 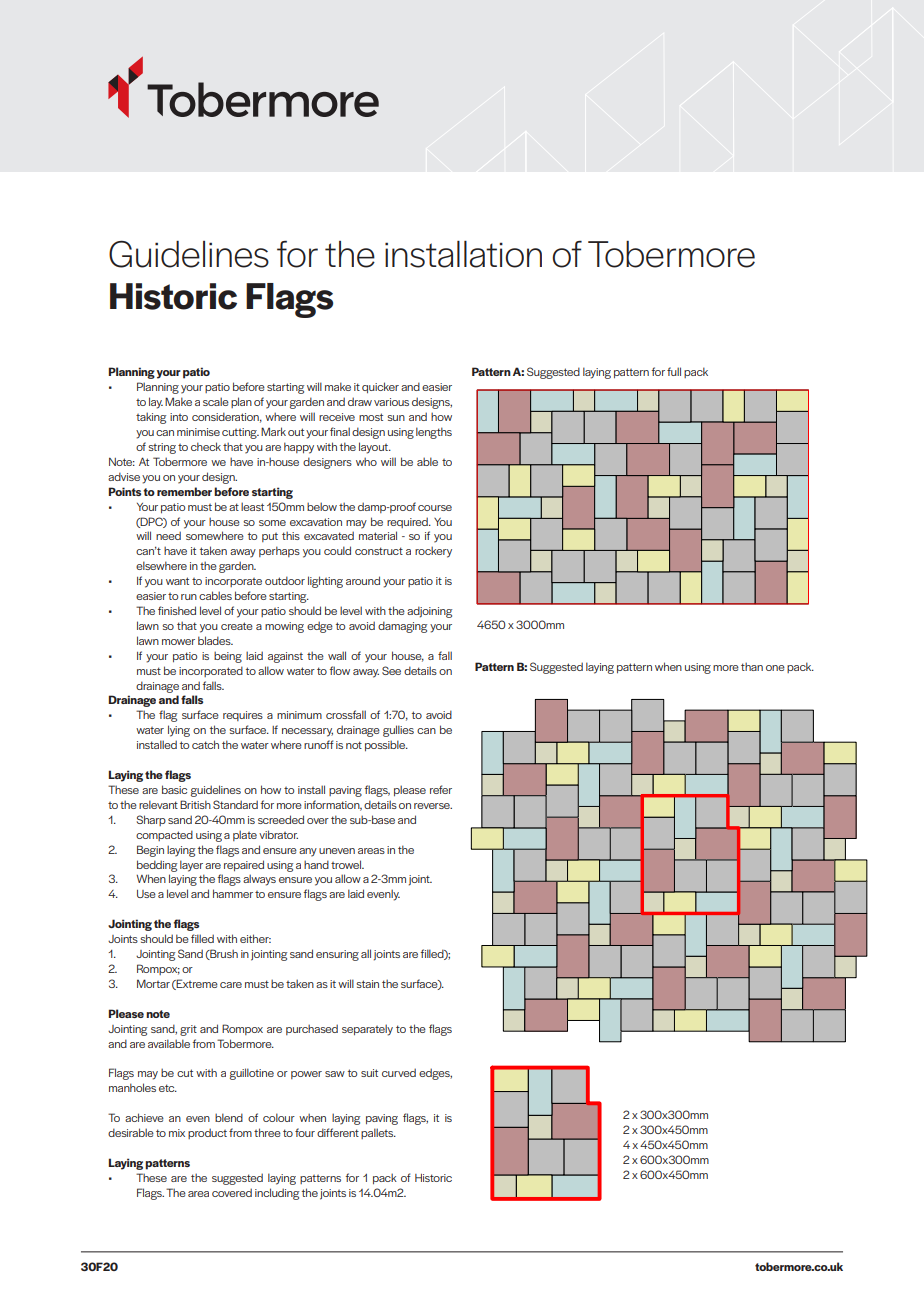 I want to click on full, so click(x=674, y=371).
